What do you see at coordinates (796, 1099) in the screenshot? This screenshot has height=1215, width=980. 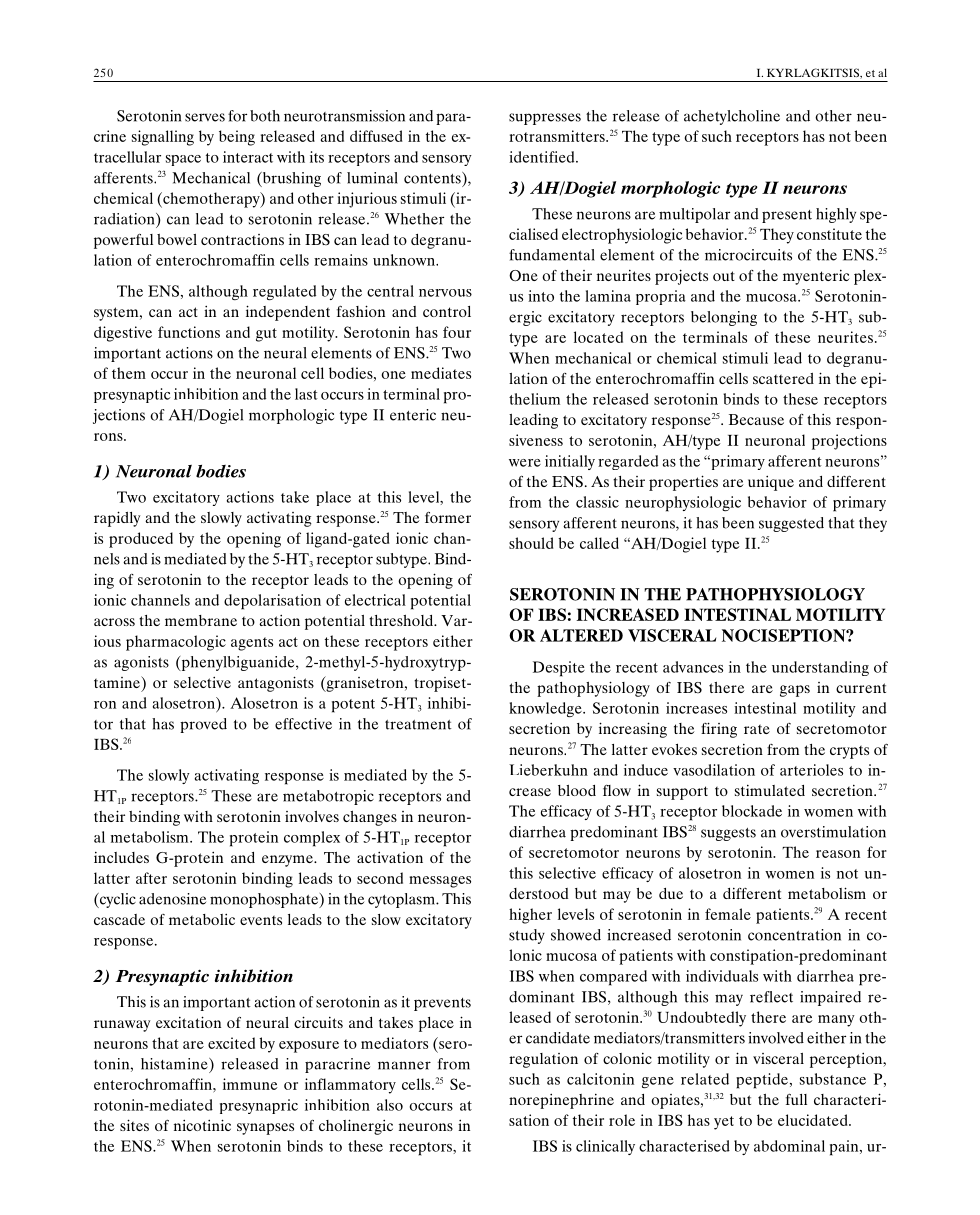 I see `full` at bounding box center [796, 1099].
